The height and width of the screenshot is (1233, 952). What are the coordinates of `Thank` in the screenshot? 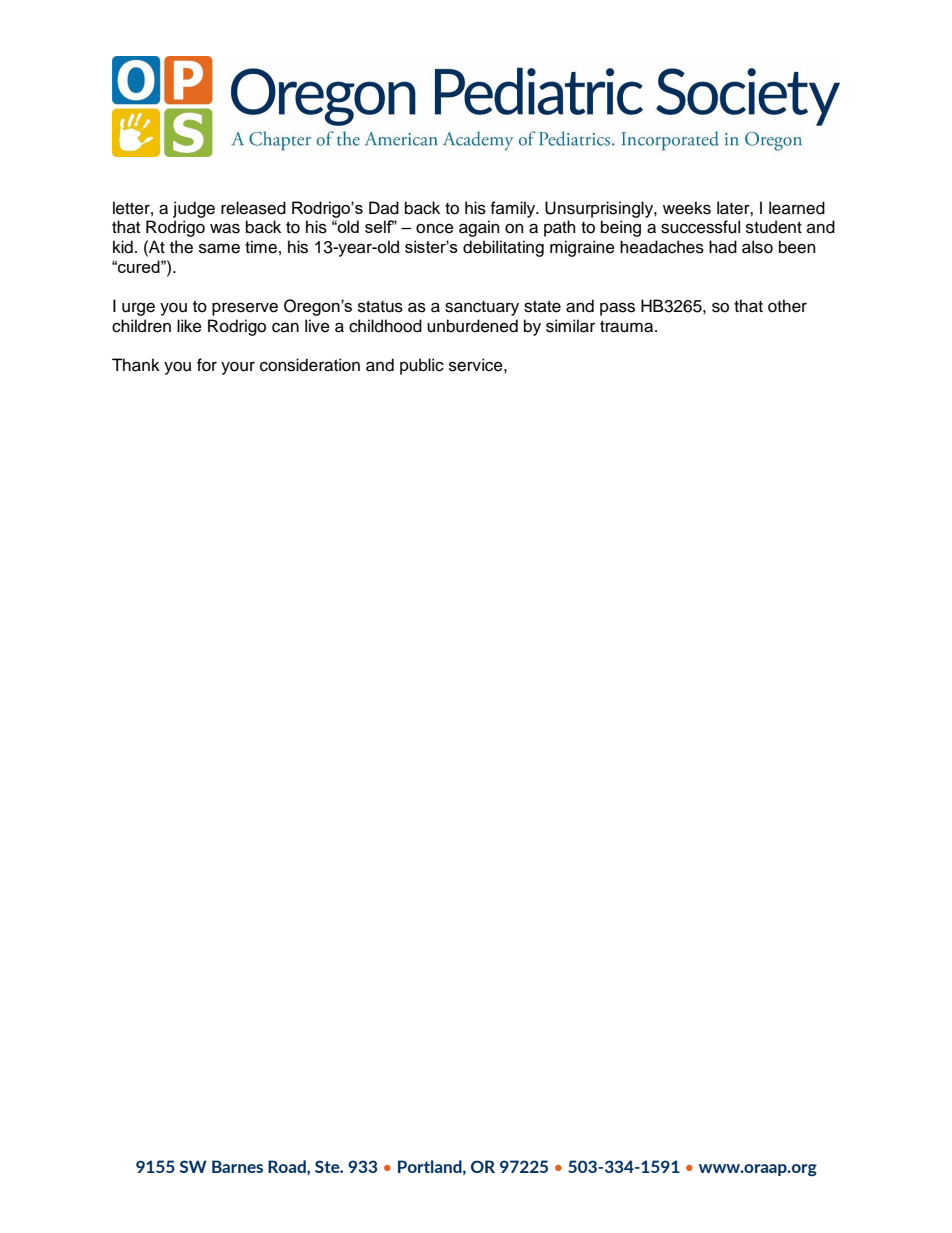 It's located at (136, 365).
